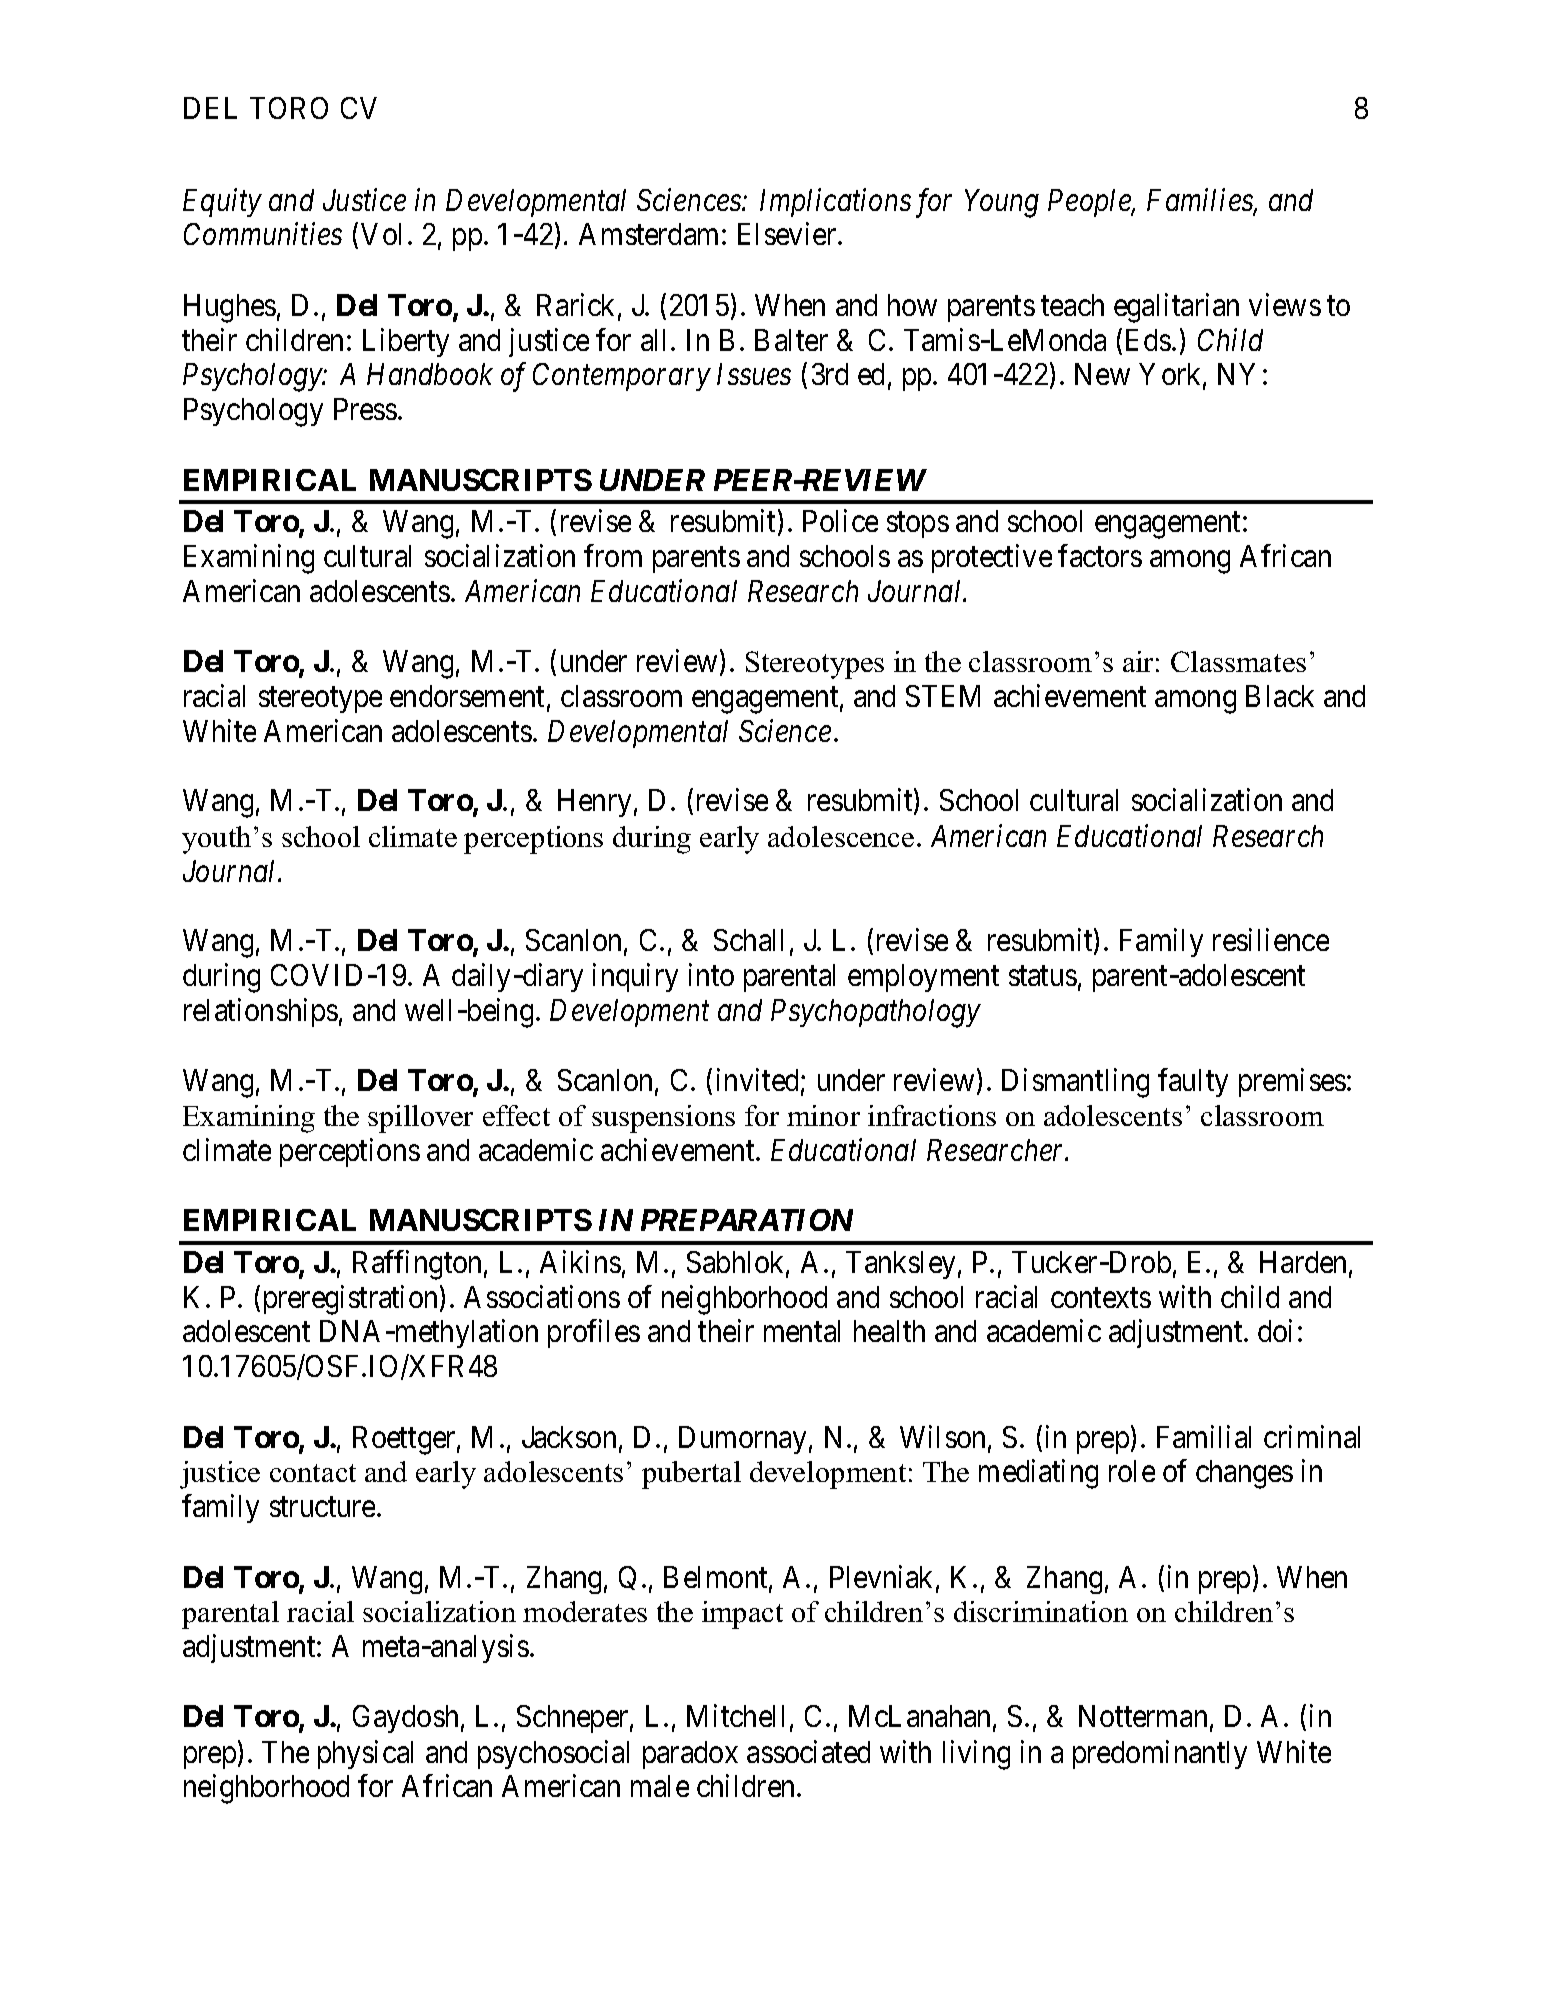  I want to click on Elsevier, so click(788, 234).
